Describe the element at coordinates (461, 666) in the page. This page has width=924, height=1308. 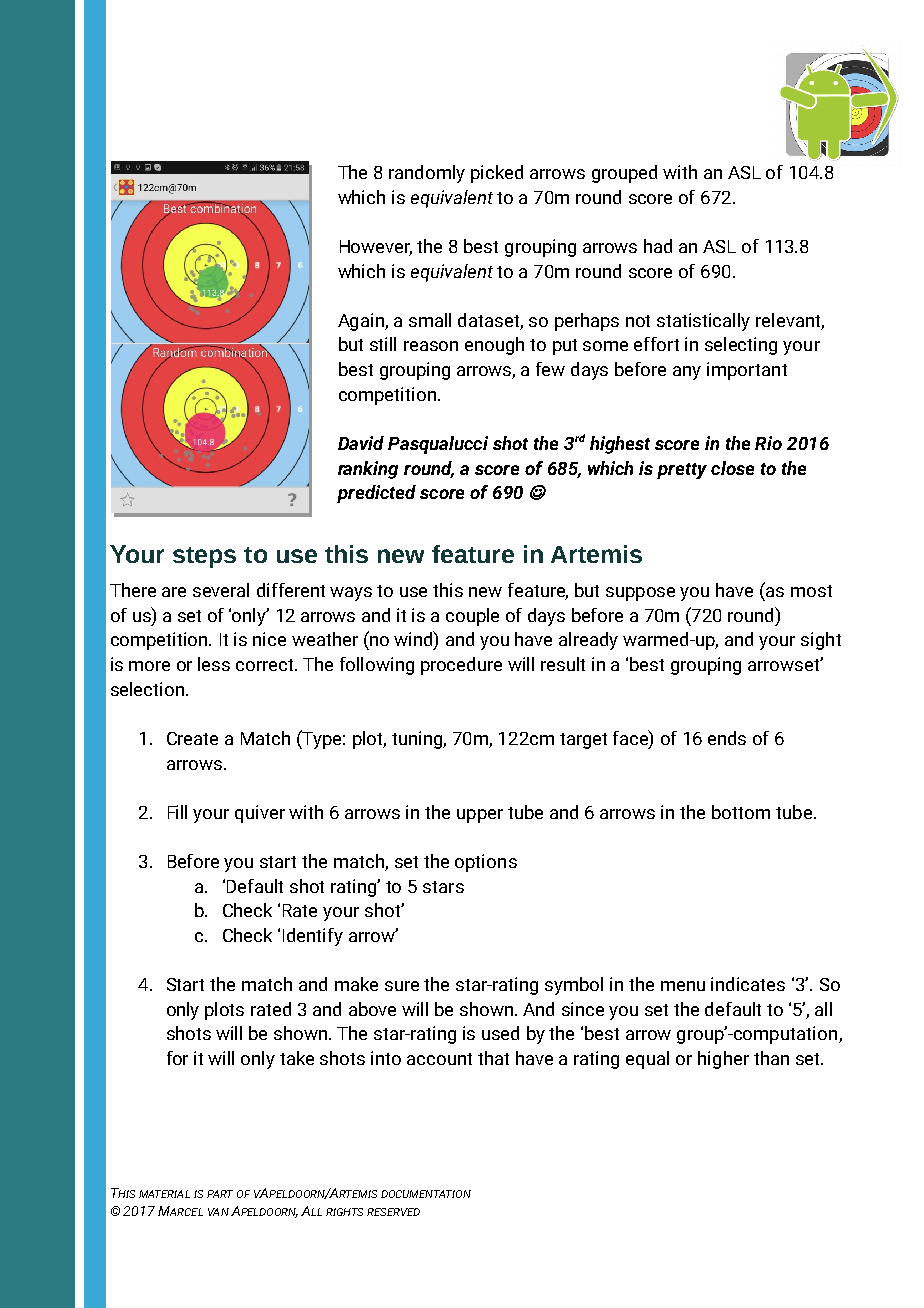
I see `procedure` at that location.
